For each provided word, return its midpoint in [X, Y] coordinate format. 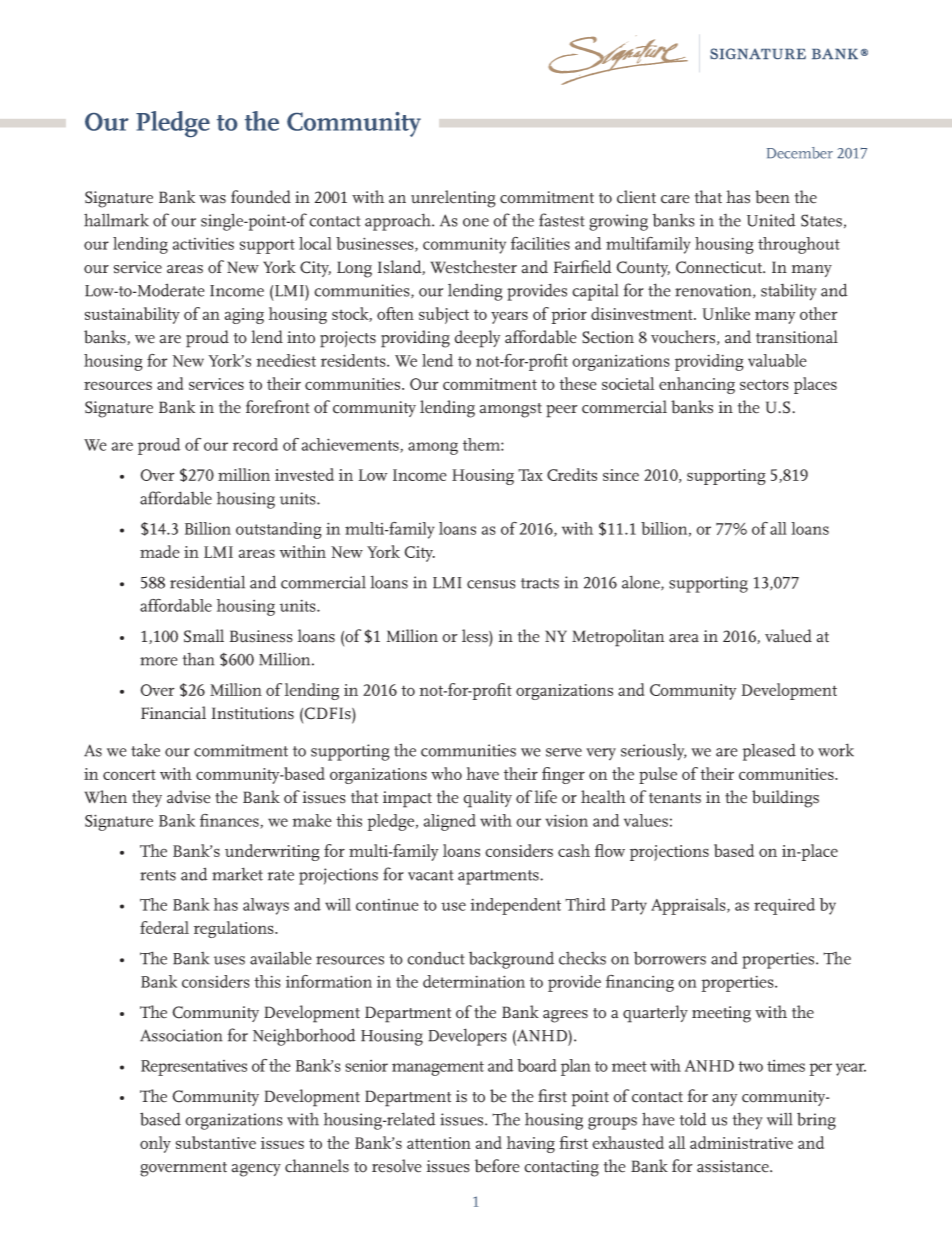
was [212, 199]
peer [562, 411]
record [255, 444]
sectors [764, 385]
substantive [216, 1142]
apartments [499, 877]
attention [439, 1143]
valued [788, 636]
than [198, 659]
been [772, 197]
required [784, 906]
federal [164, 927]
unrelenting [453, 199]
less [476, 636]
